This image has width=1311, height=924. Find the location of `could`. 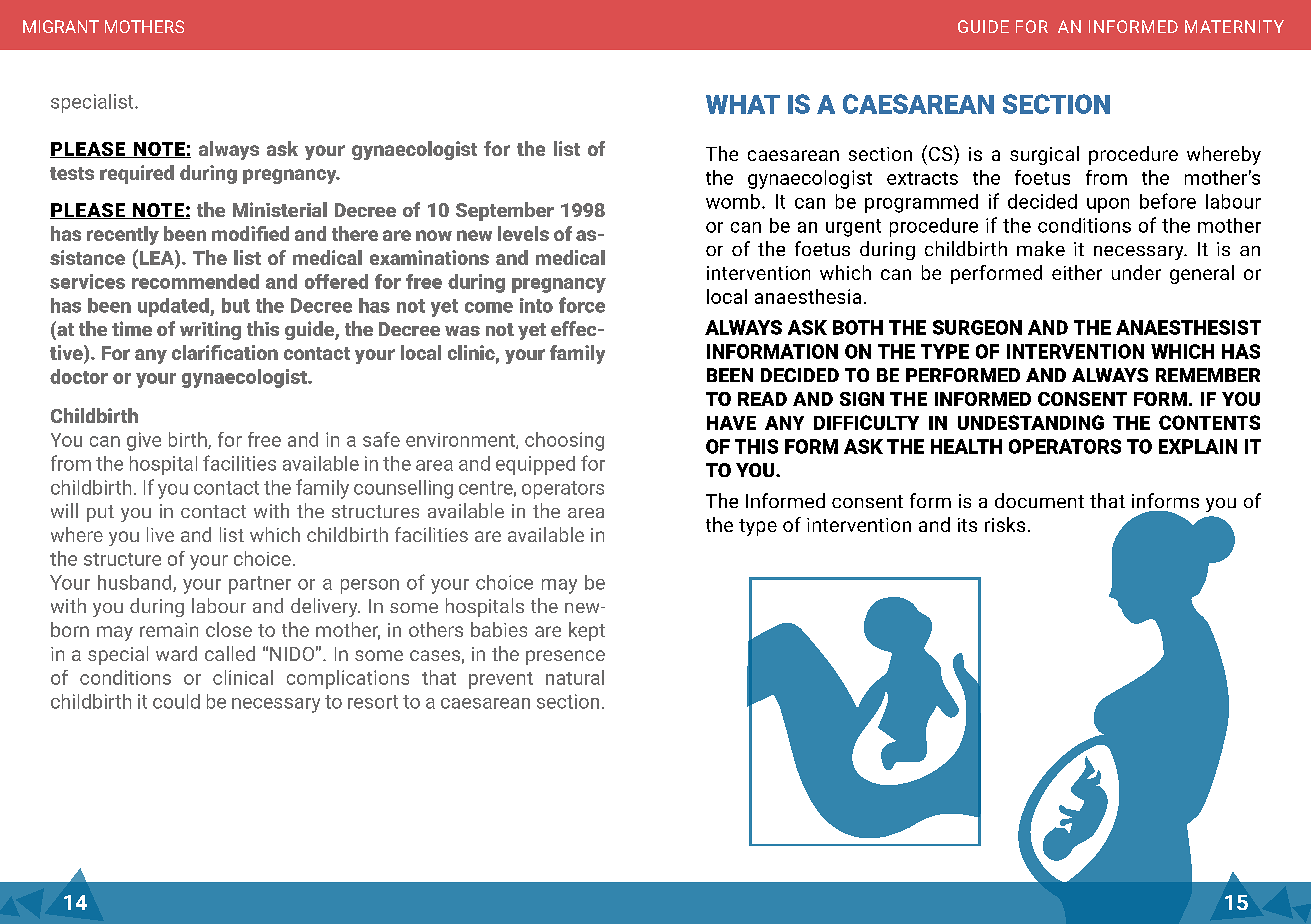

could is located at coordinates (176, 701).
